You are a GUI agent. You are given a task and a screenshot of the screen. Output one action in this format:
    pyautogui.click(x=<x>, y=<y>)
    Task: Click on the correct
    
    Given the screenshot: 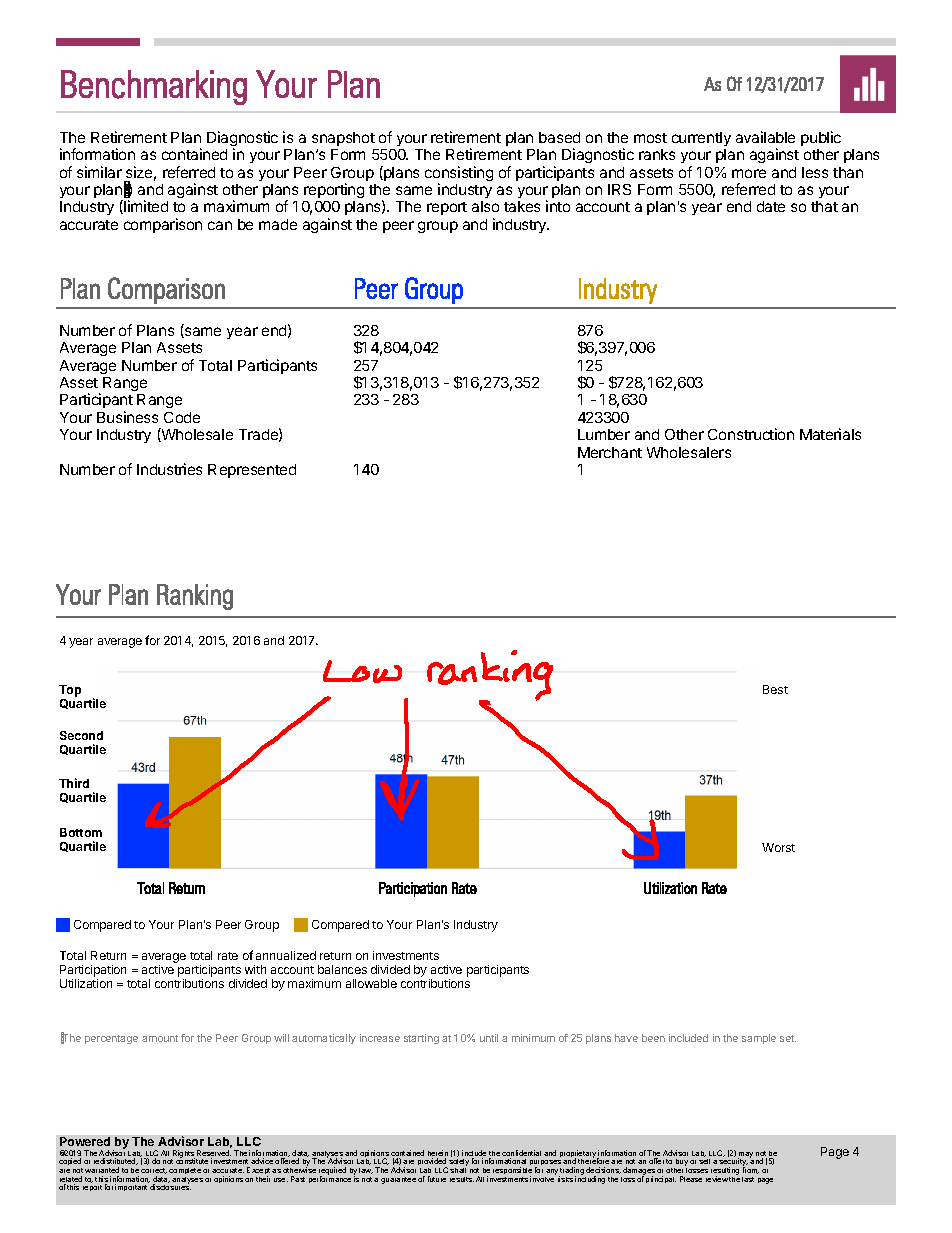 What is the action you would take?
    pyautogui.click(x=154, y=1171)
